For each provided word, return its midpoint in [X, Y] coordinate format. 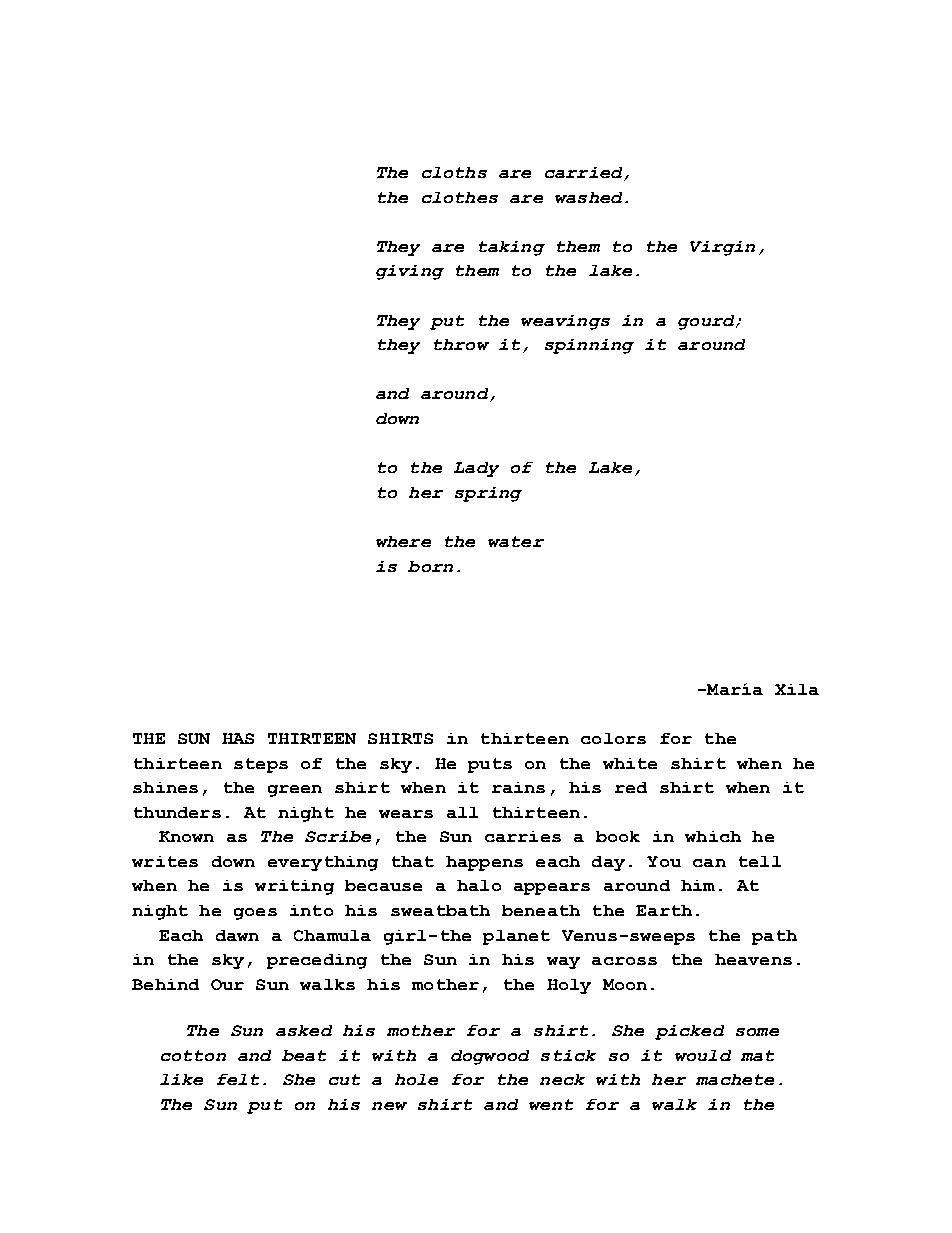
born [430, 566]
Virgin [722, 248]
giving [410, 272]
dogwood [490, 1057]
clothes [460, 197]
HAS [238, 738]
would [703, 1055]
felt [238, 1079]
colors [613, 738]
